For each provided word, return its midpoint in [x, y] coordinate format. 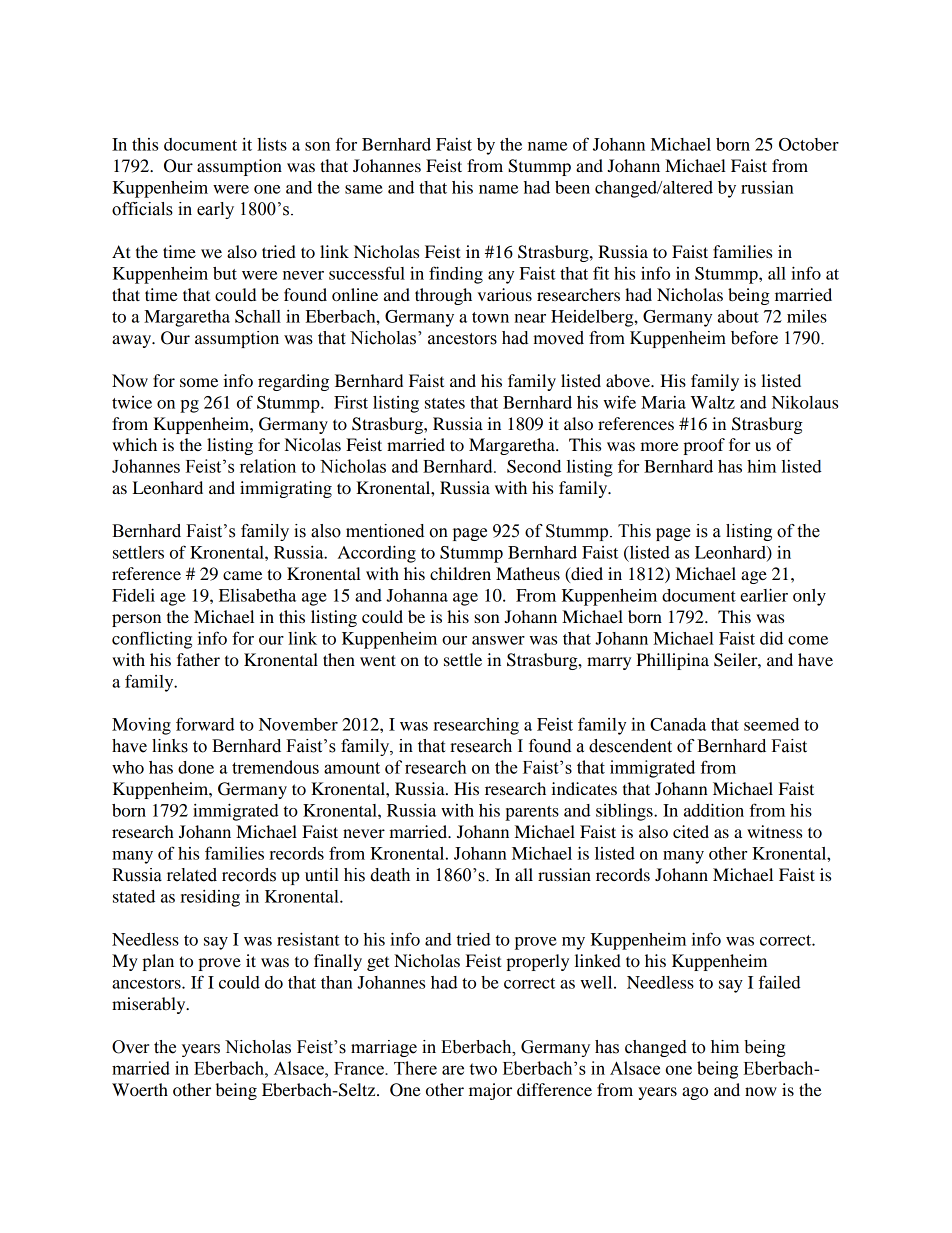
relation [268, 466]
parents [532, 813]
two [483, 1069]
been [572, 187]
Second [534, 466]
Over [130, 1047]
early [215, 210]
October [809, 144]
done [196, 767]
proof [704, 446]
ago [695, 1093]
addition [714, 810]
